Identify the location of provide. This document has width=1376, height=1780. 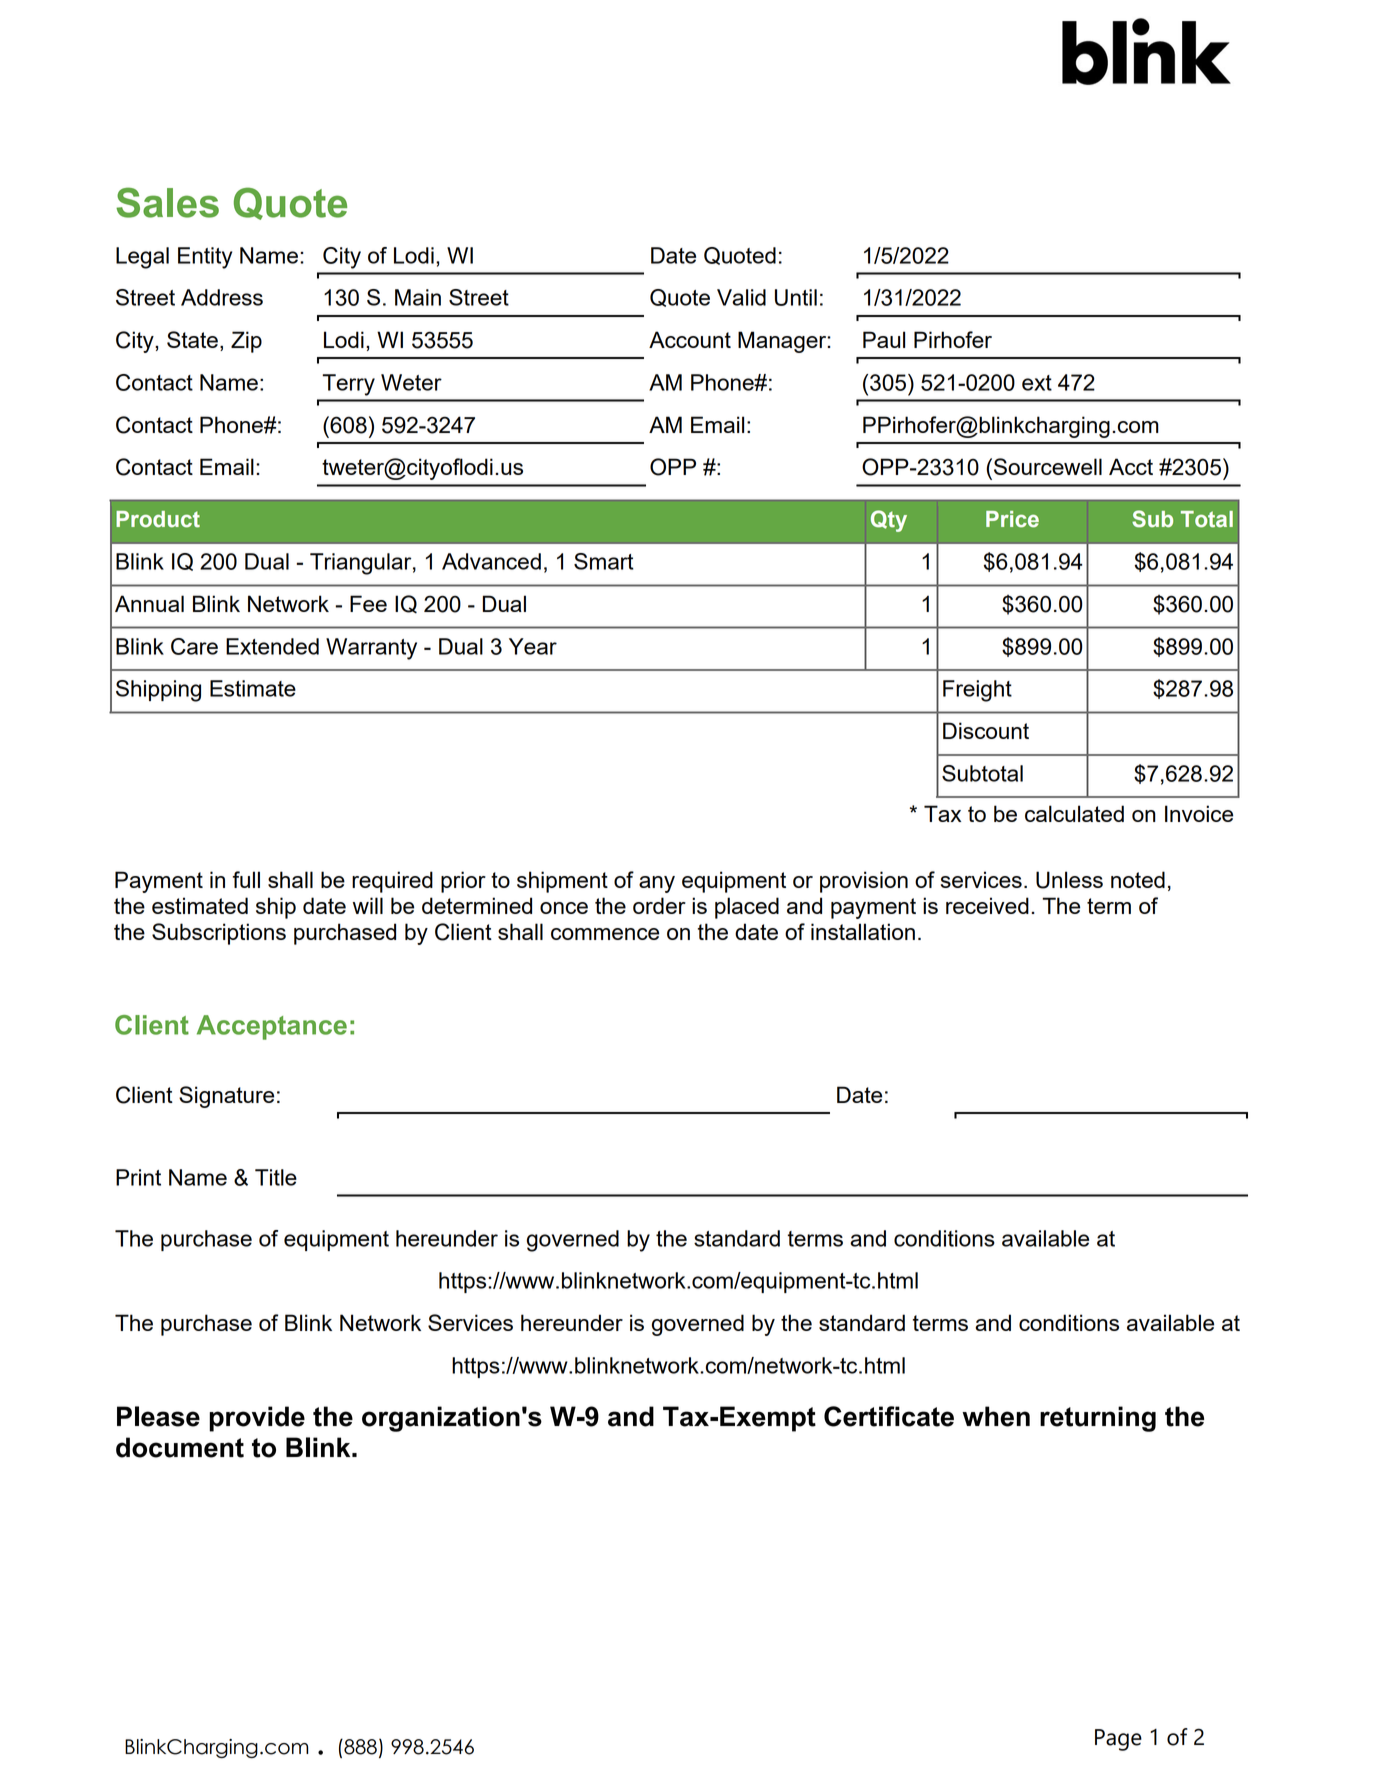
(257, 1419).
